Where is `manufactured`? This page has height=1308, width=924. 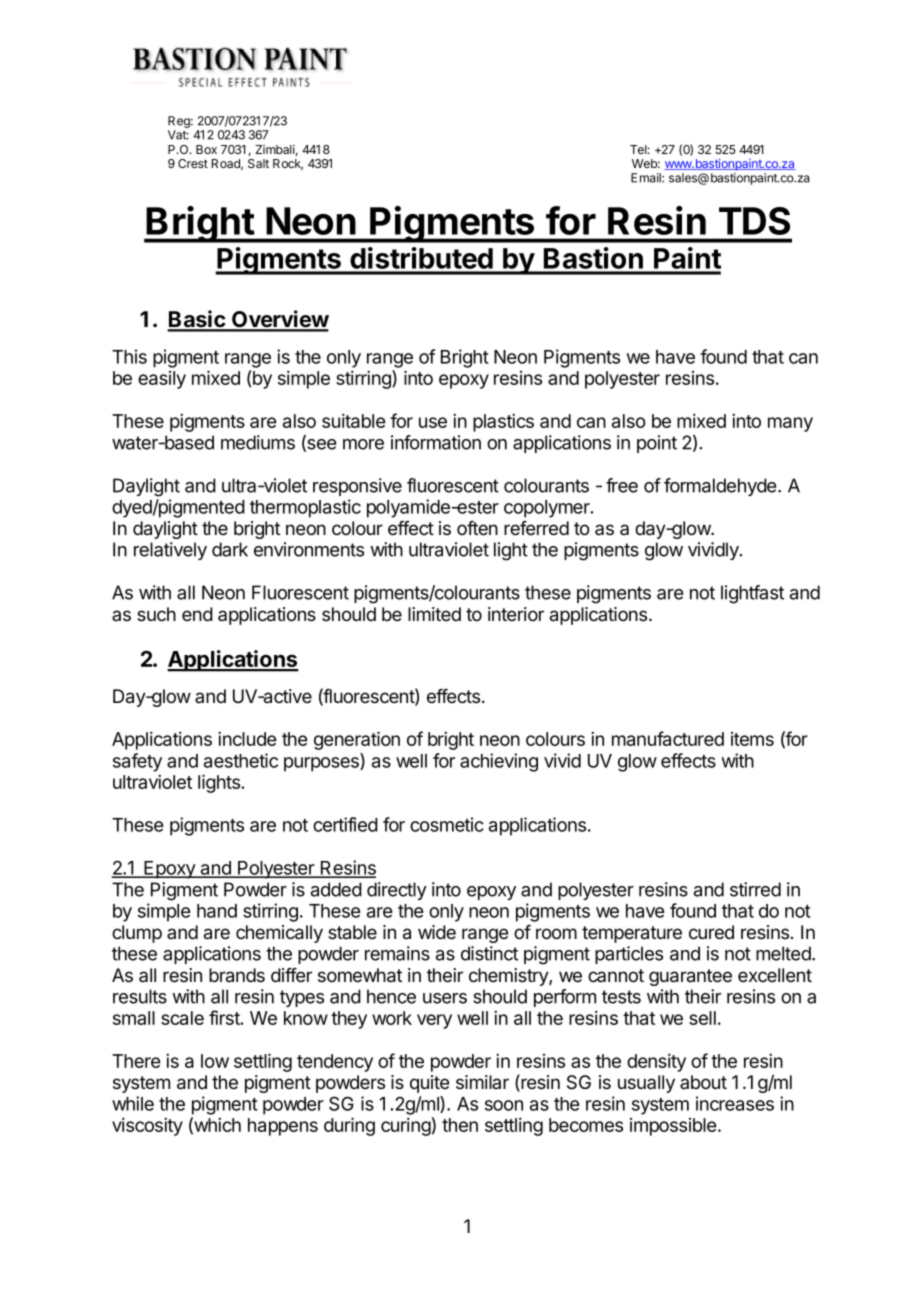
manufactured is located at coordinates (668, 738).
